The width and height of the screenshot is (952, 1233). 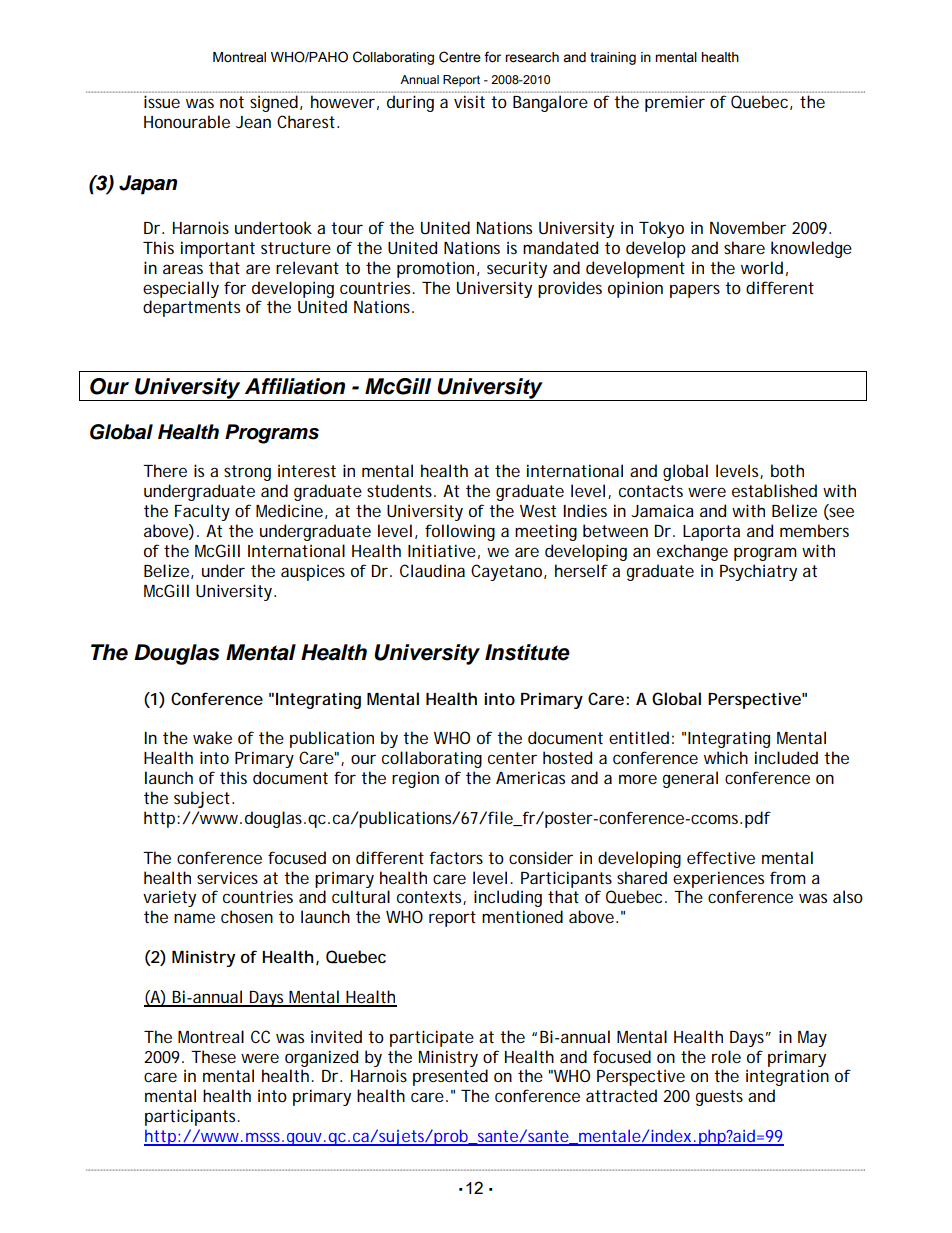 I want to click on West, so click(x=538, y=511).
